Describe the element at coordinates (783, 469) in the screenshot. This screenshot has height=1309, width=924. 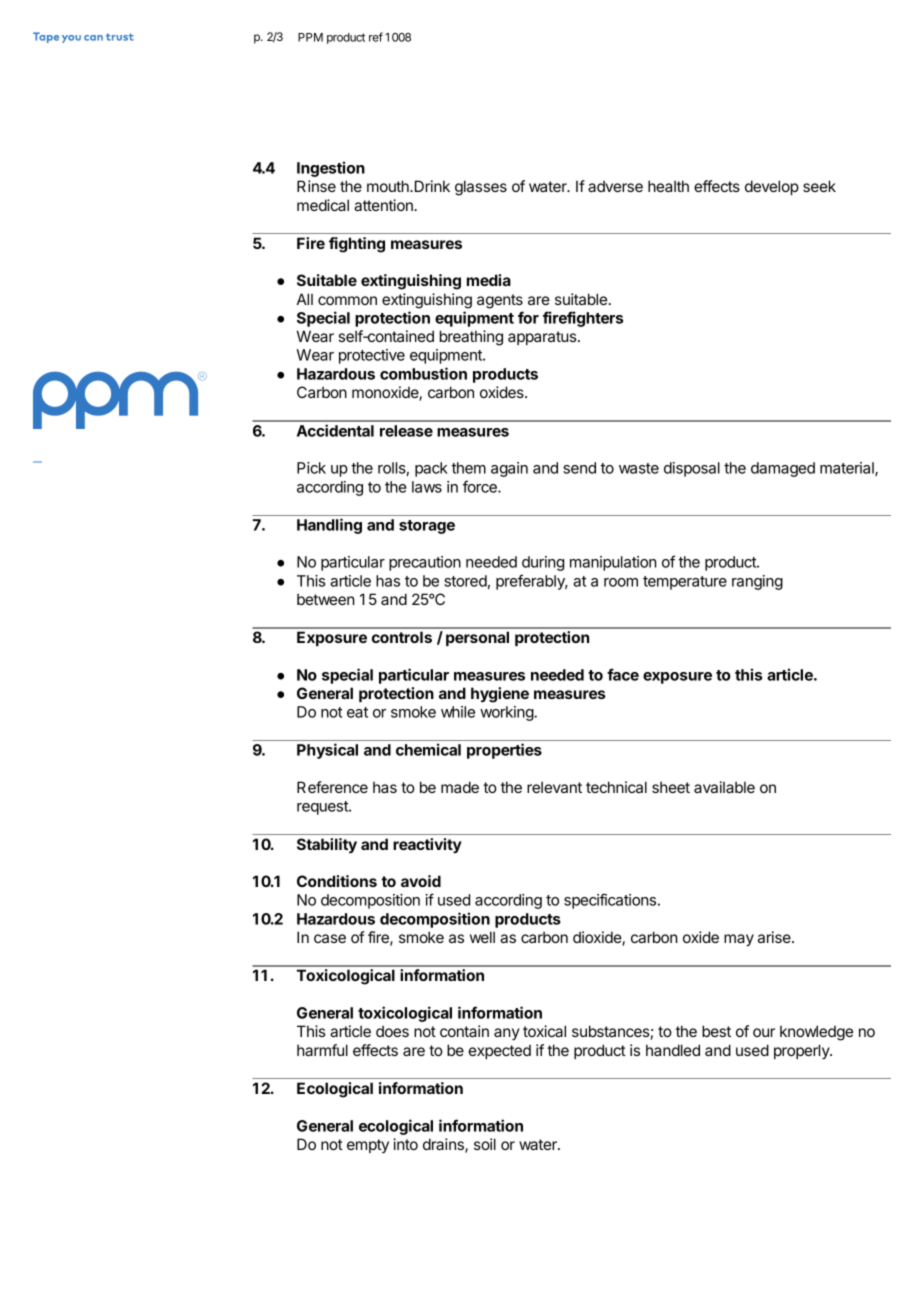
I see `damaged` at that location.
